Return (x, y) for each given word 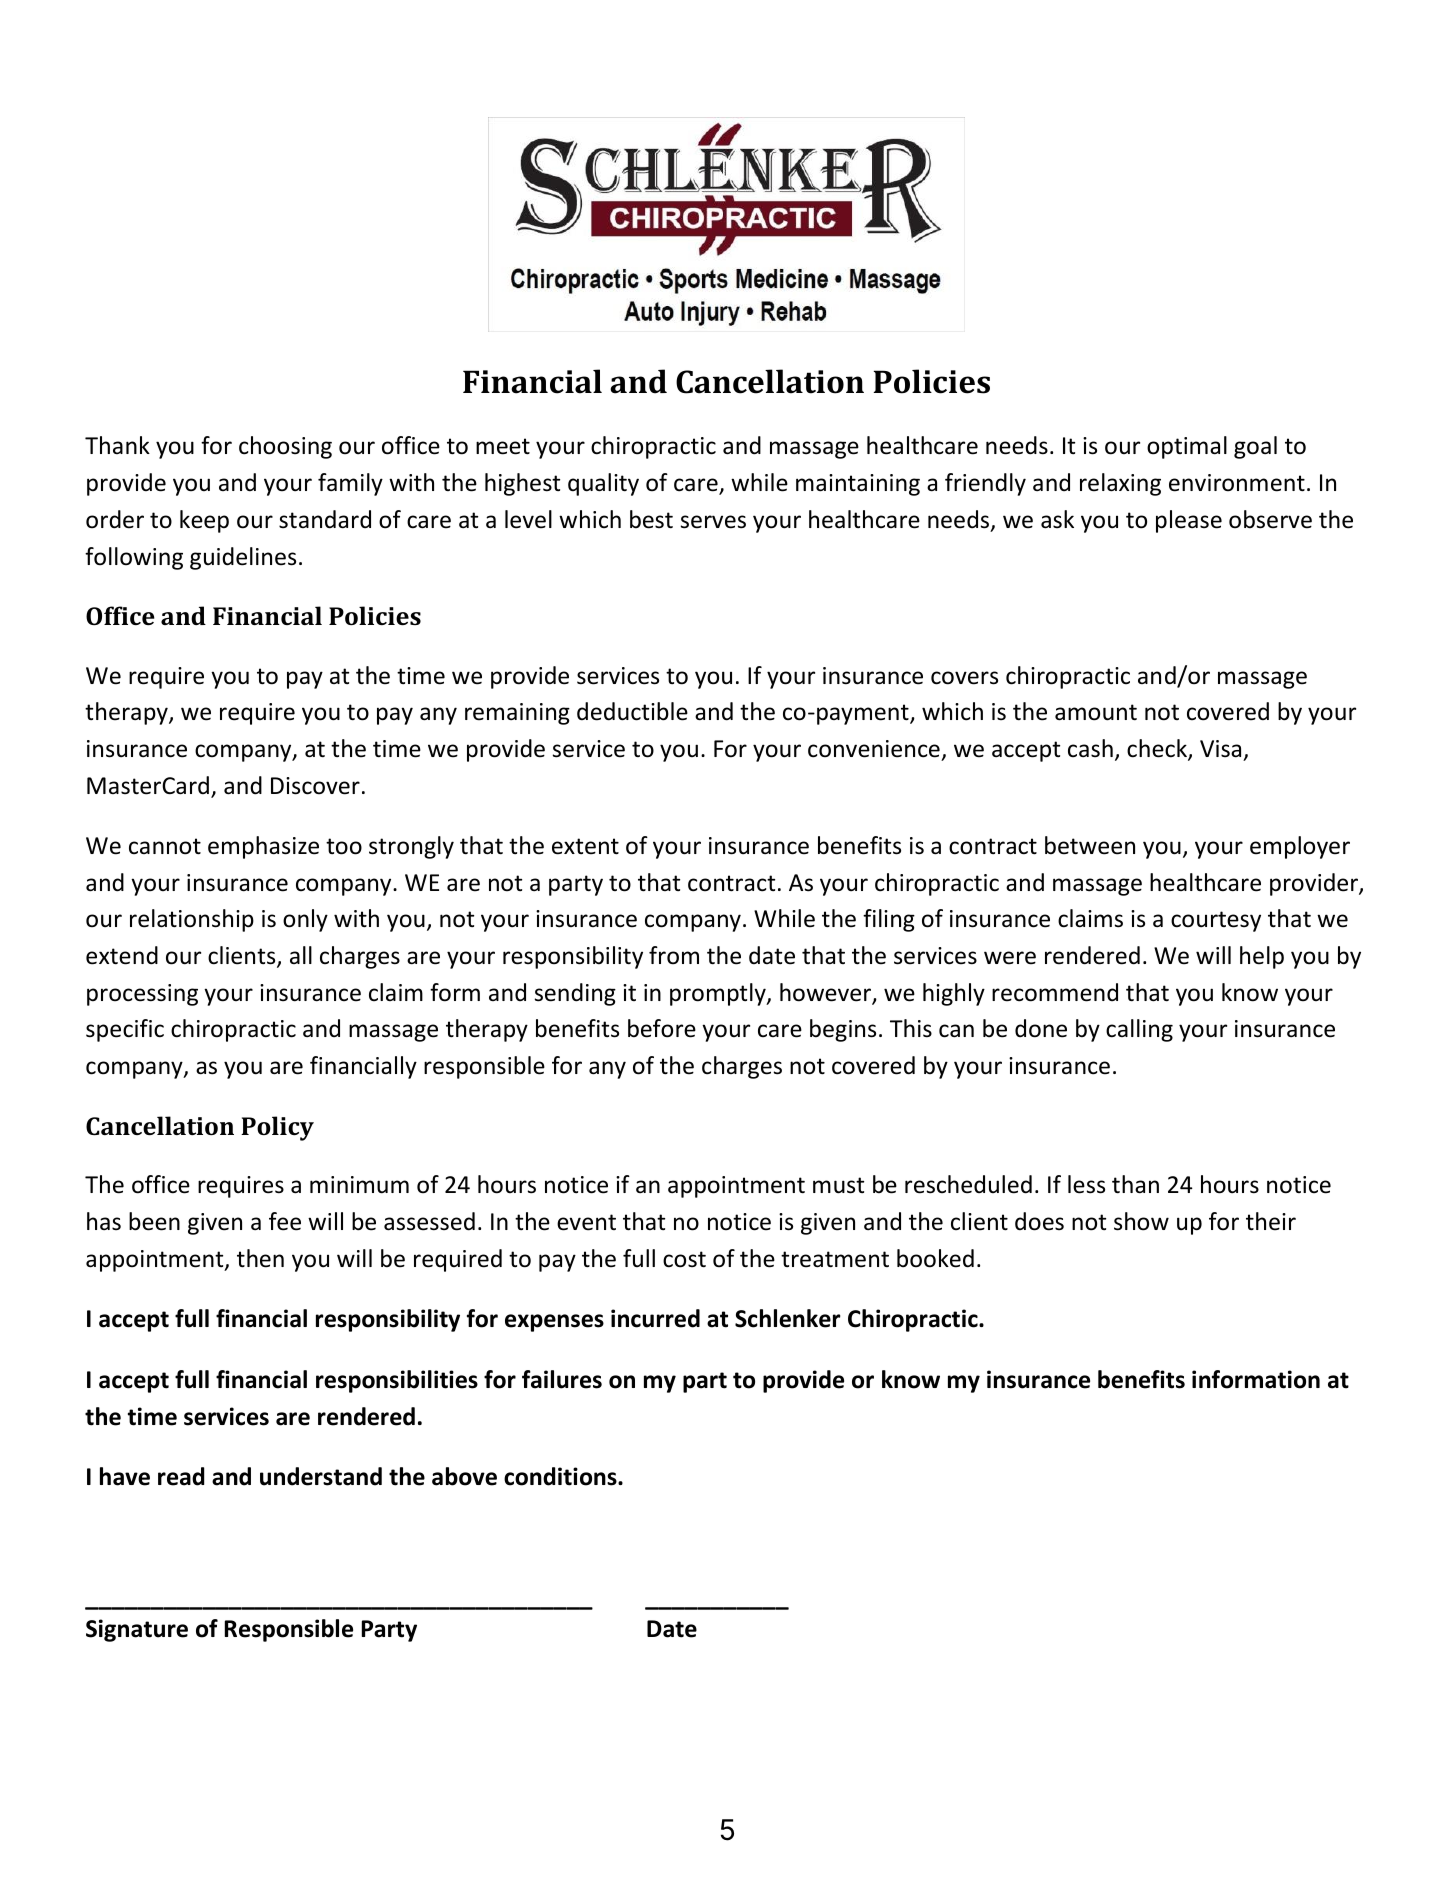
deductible (632, 711)
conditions (561, 1476)
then (260, 1258)
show (1141, 1221)
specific (125, 1030)
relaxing (1120, 484)
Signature (137, 1630)
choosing (285, 447)
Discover (315, 786)
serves (713, 522)
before (662, 1028)
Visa (1220, 749)
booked (935, 1258)
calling (1139, 1030)
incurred (655, 1318)
